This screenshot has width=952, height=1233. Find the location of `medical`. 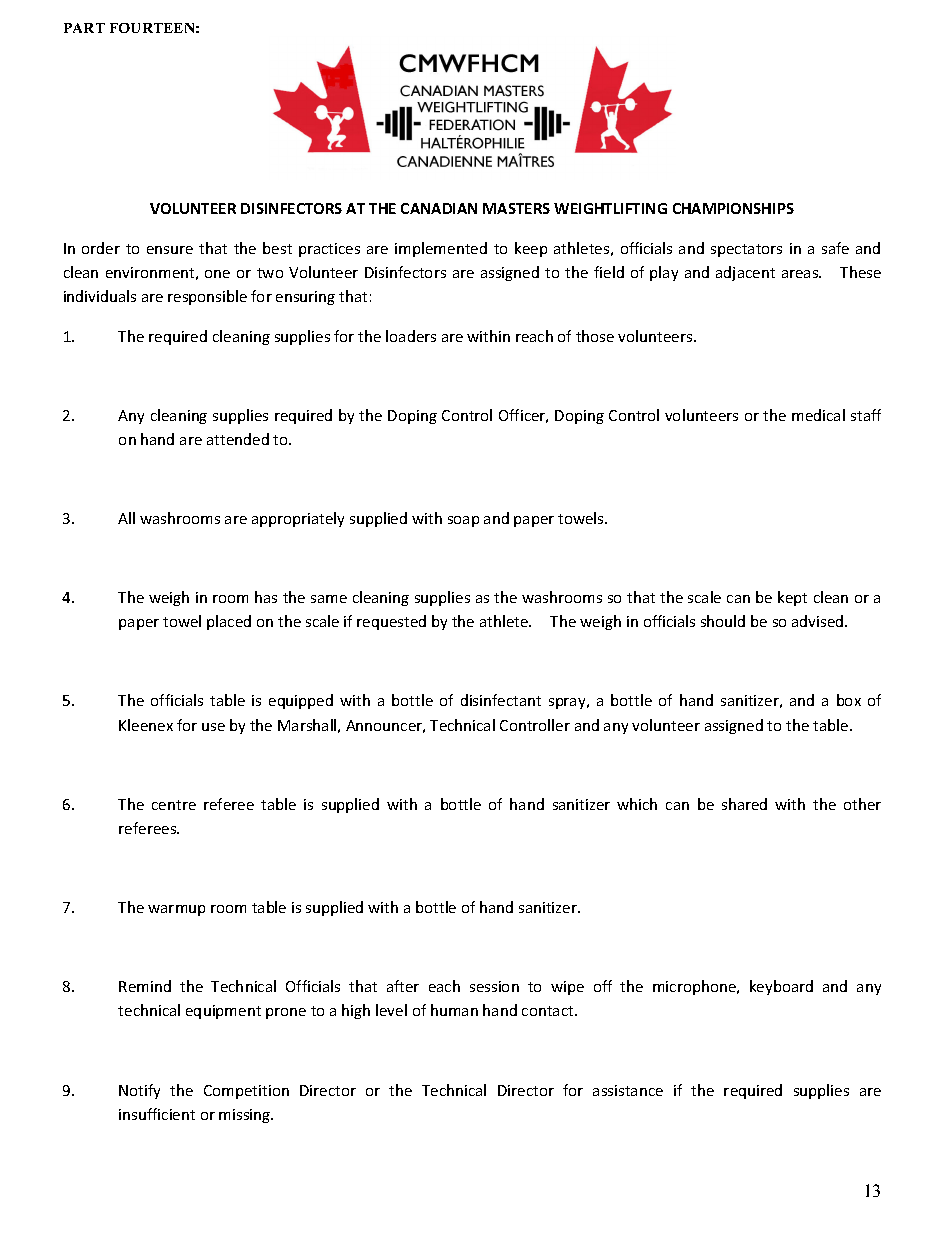

medical is located at coordinates (818, 415).
